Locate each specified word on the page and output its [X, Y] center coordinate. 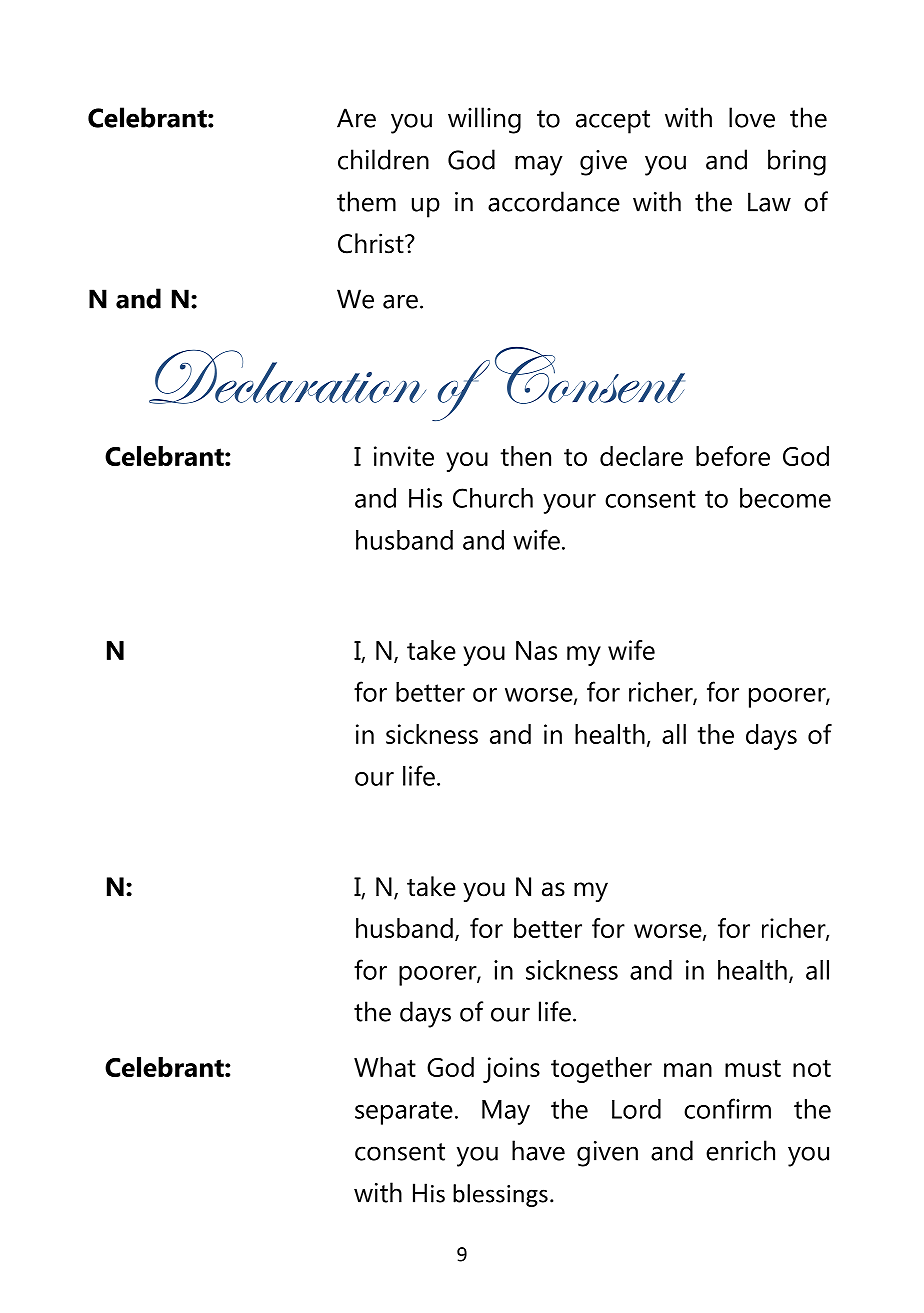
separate [404, 1113]
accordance [554, 201]
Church [493, 498]
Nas [536, 650]
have [538, 1150]
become [785, 498]
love [752, 117]
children [383, 159]
